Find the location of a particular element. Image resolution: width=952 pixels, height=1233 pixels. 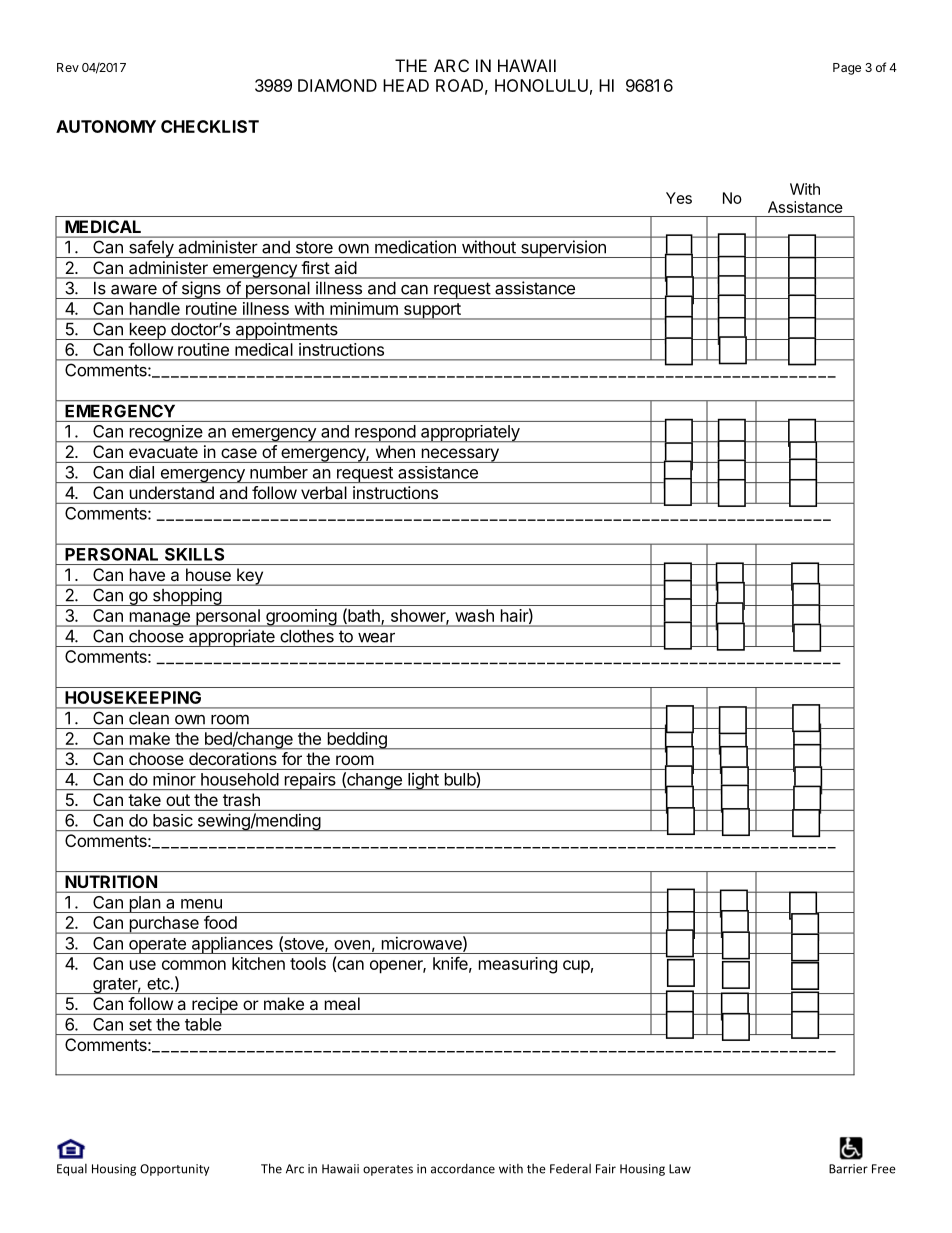

light is located at coordinates (423, 781).
